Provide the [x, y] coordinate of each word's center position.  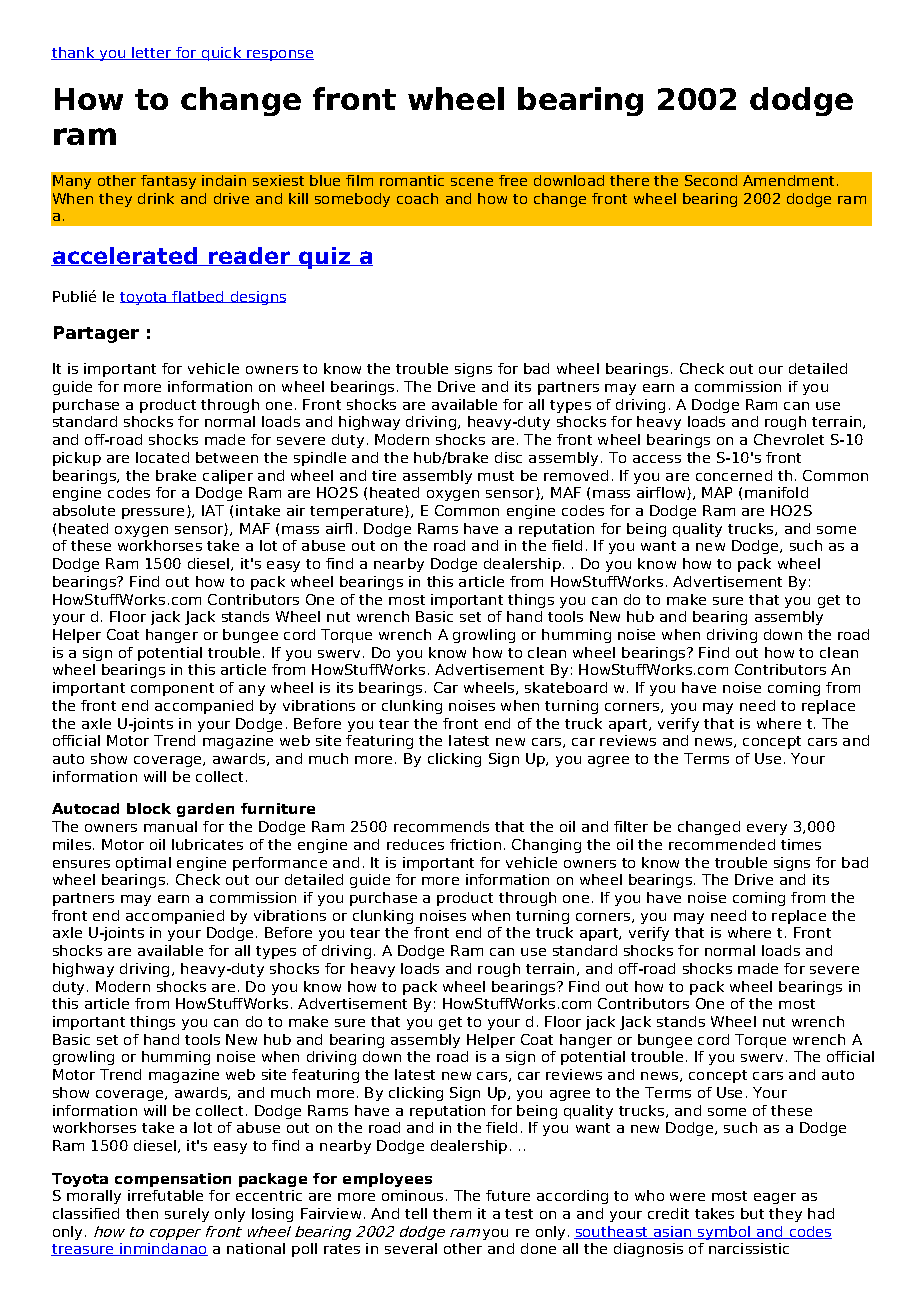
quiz [324, 258]
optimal [143, 864]
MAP [717, 492]
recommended [722, 844]
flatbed [198, 297]
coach [417, 198]
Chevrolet [789, 439]
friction [475, 844]
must [496, 476]
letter [152, 53]
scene [472, 182]
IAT [213, 510]
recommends [441, 826]
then [142, 1213]
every [767, 829]
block [149, 808]
